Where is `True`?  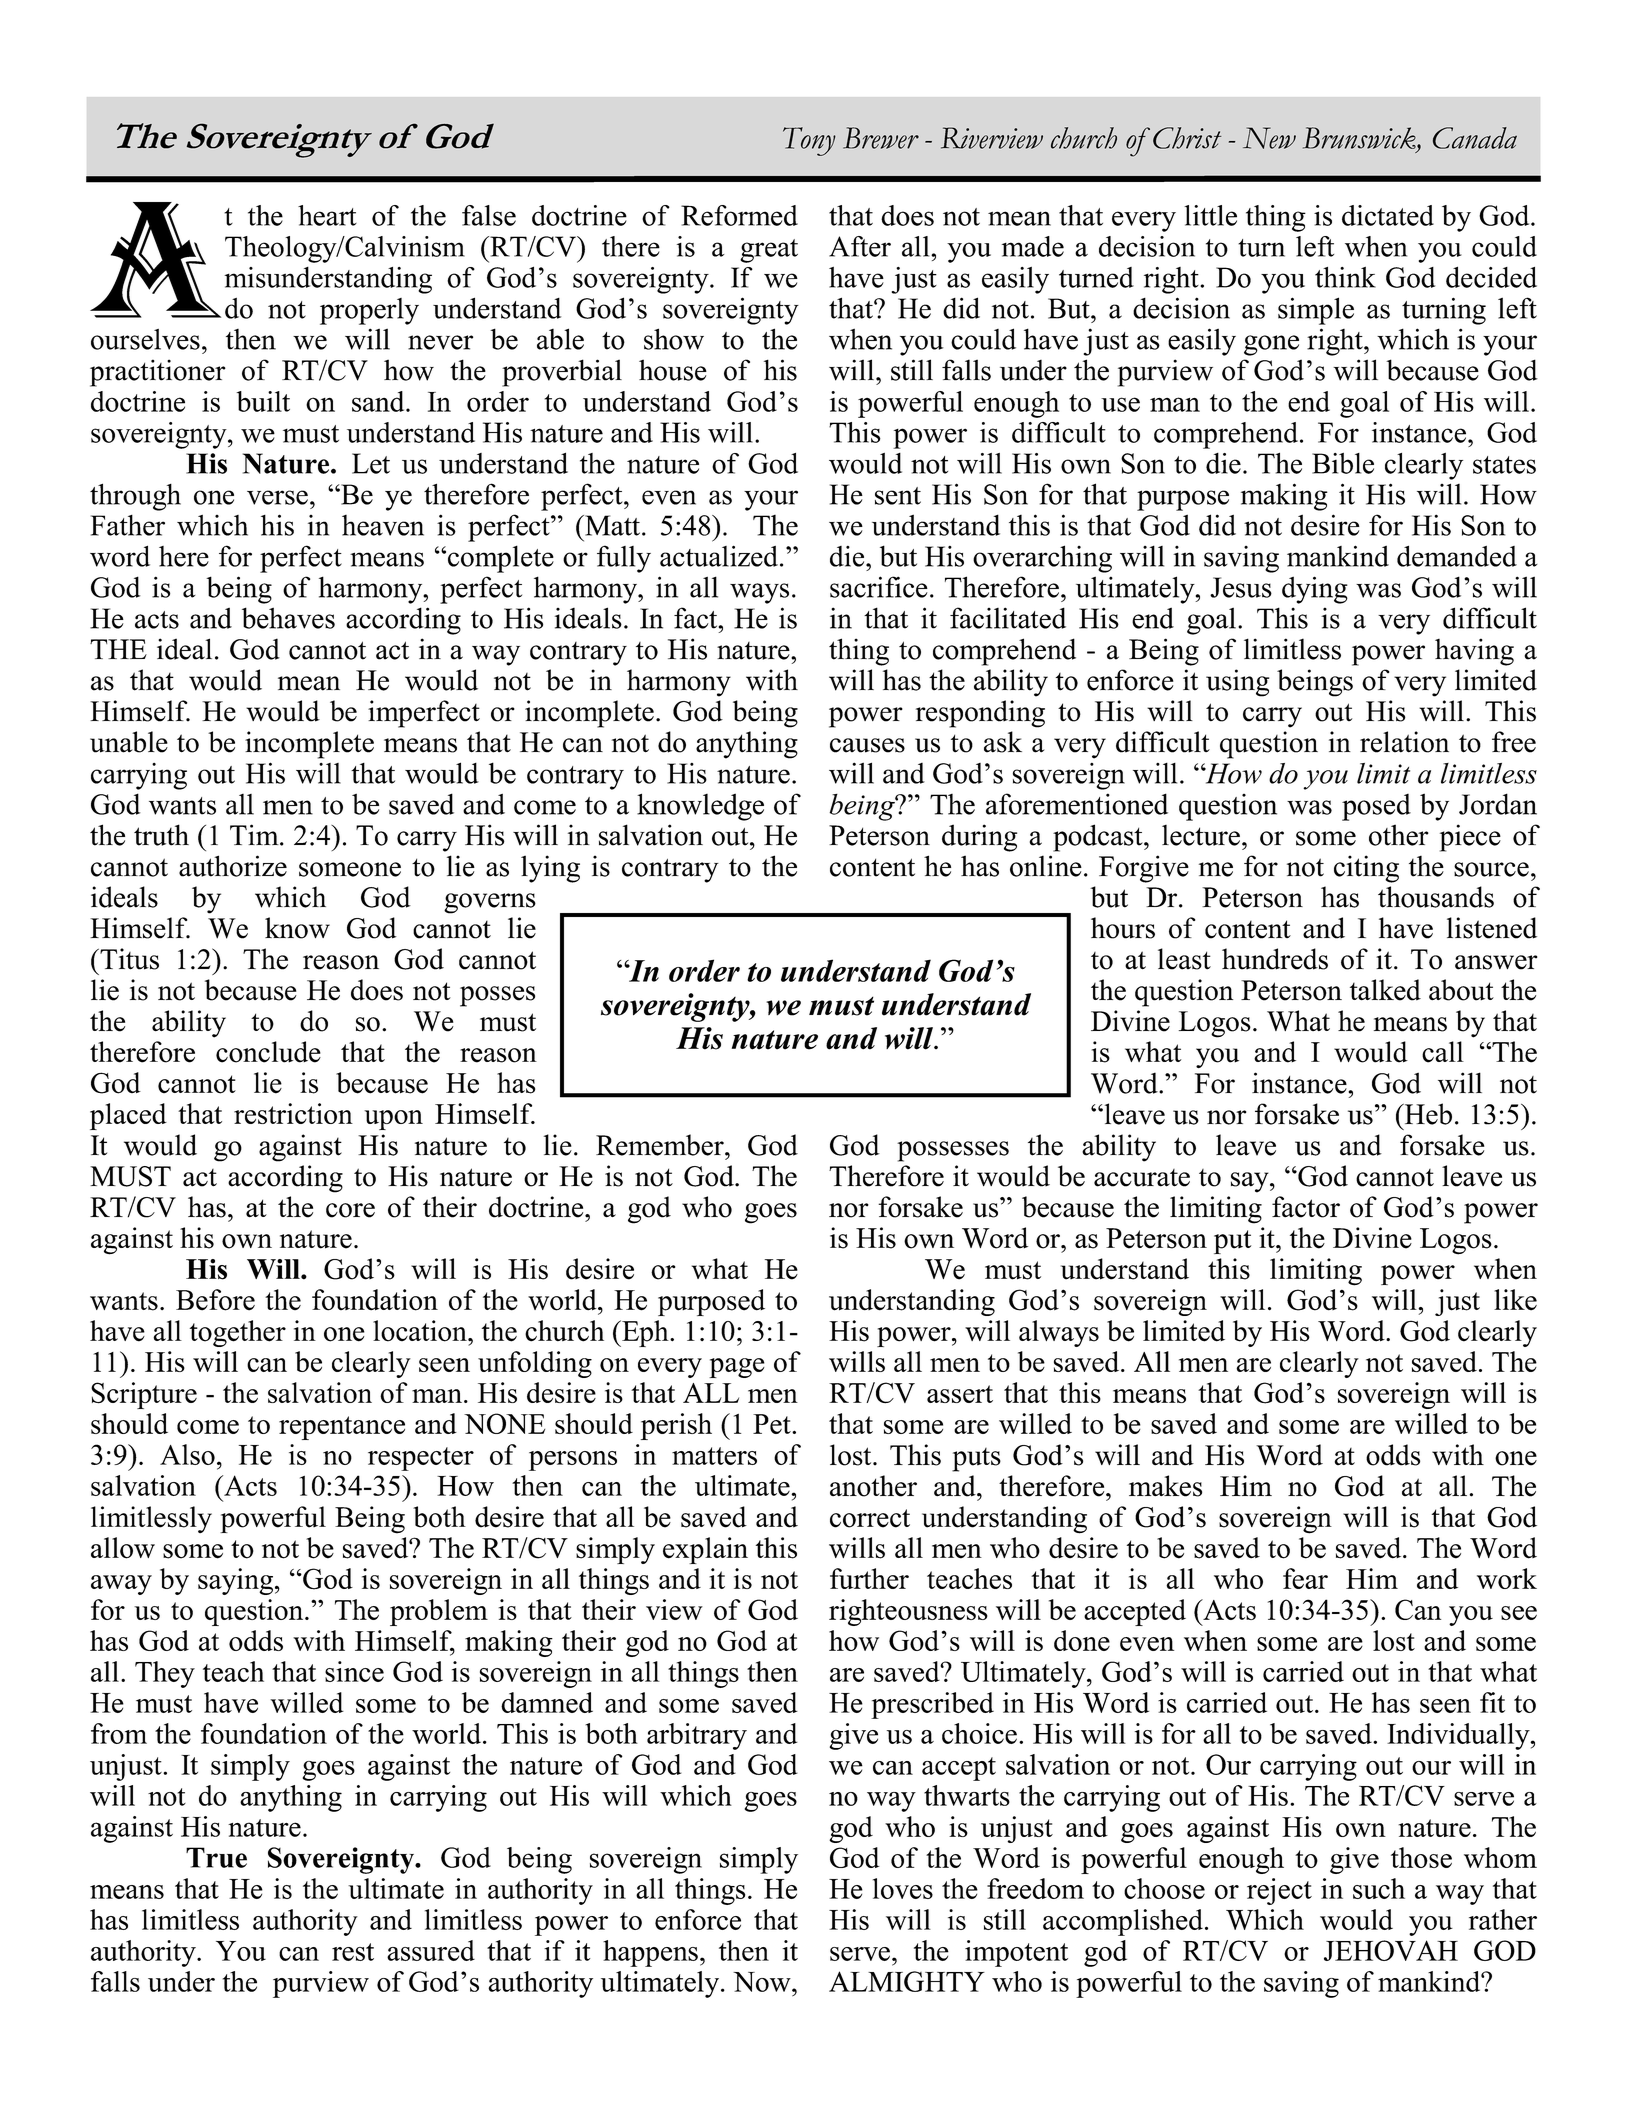
True is located at coordinates (216, 1857).
